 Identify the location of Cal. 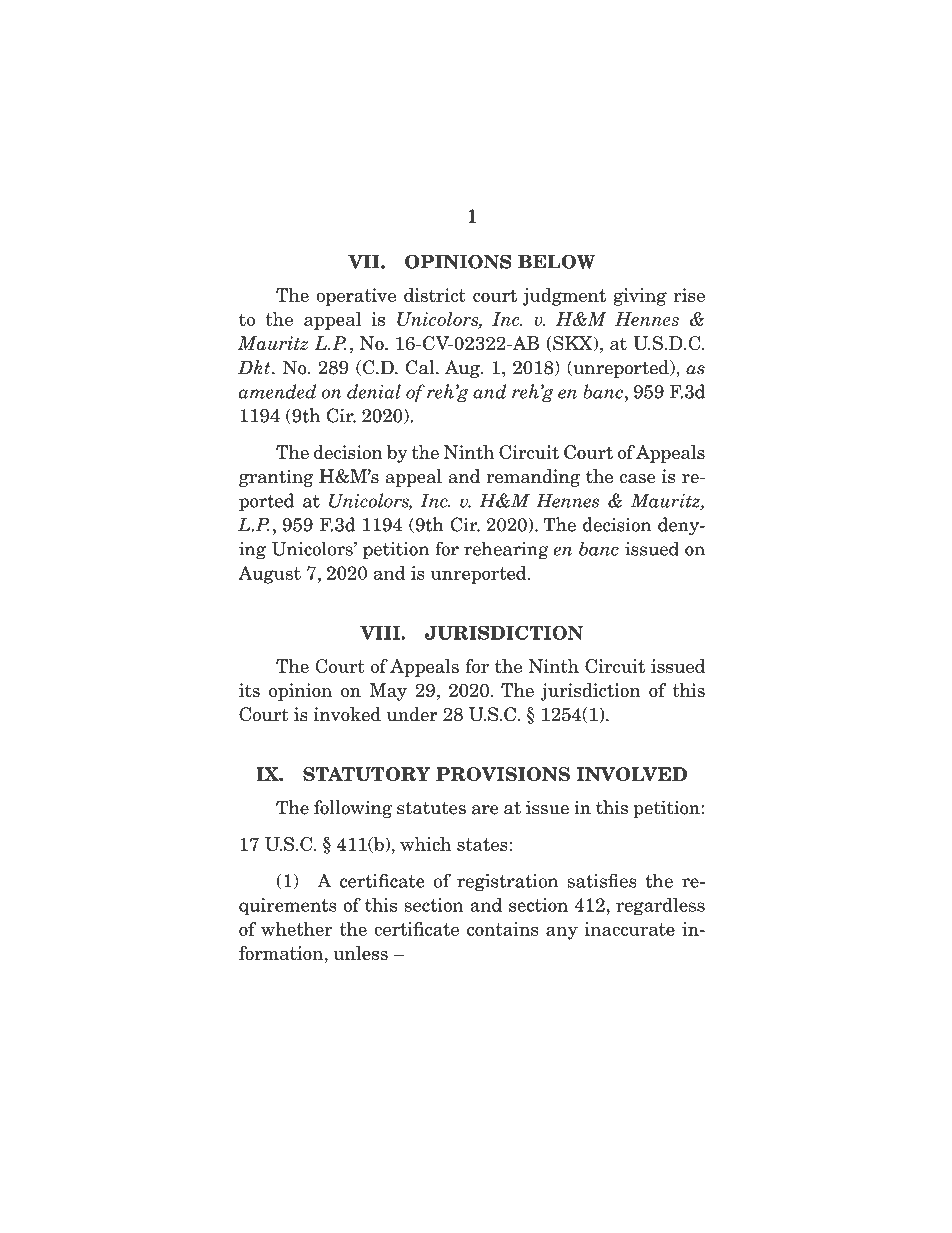
(421, 367).
